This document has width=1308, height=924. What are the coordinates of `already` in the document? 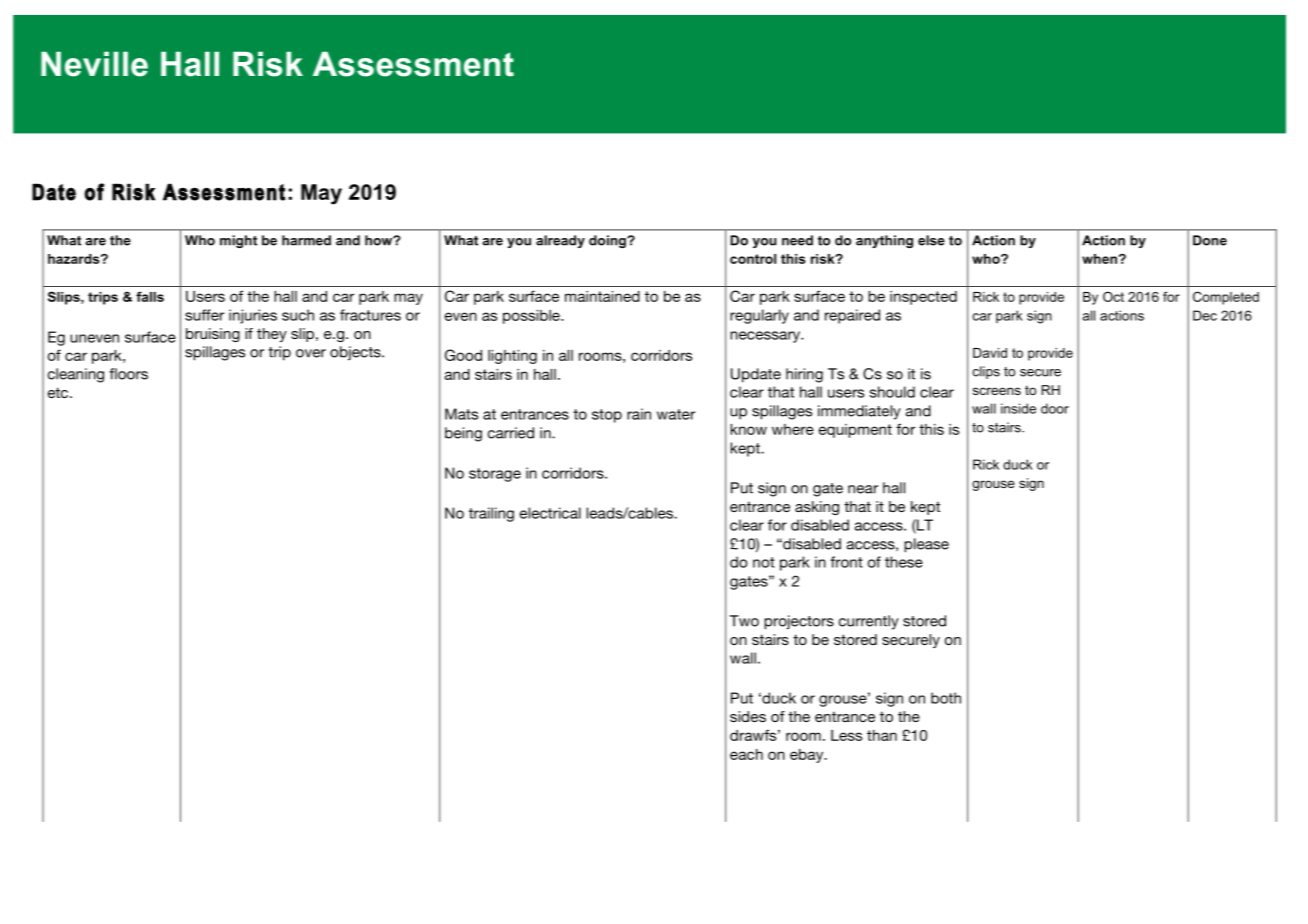 It's located at (560, 241).
